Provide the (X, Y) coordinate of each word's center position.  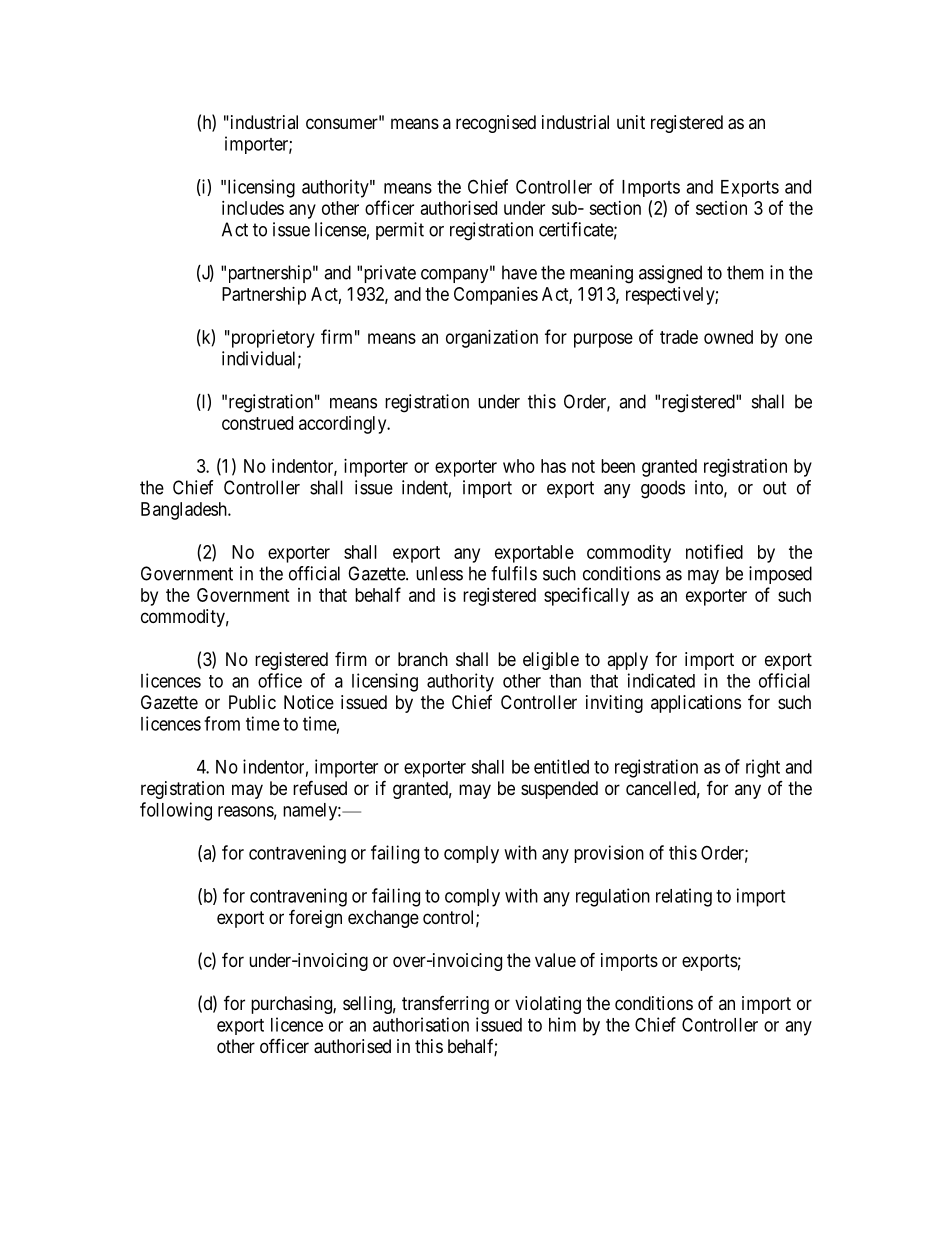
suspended (559, 790)
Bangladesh (185, 511)
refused (320, 787)
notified (714, 551)
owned (728, 337)
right (763, 768)
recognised (496, 124)
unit (631, 122)
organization (492, 339)
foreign (315, 918)
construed (257, 423)
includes (253, 208)
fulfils (514, 573)
